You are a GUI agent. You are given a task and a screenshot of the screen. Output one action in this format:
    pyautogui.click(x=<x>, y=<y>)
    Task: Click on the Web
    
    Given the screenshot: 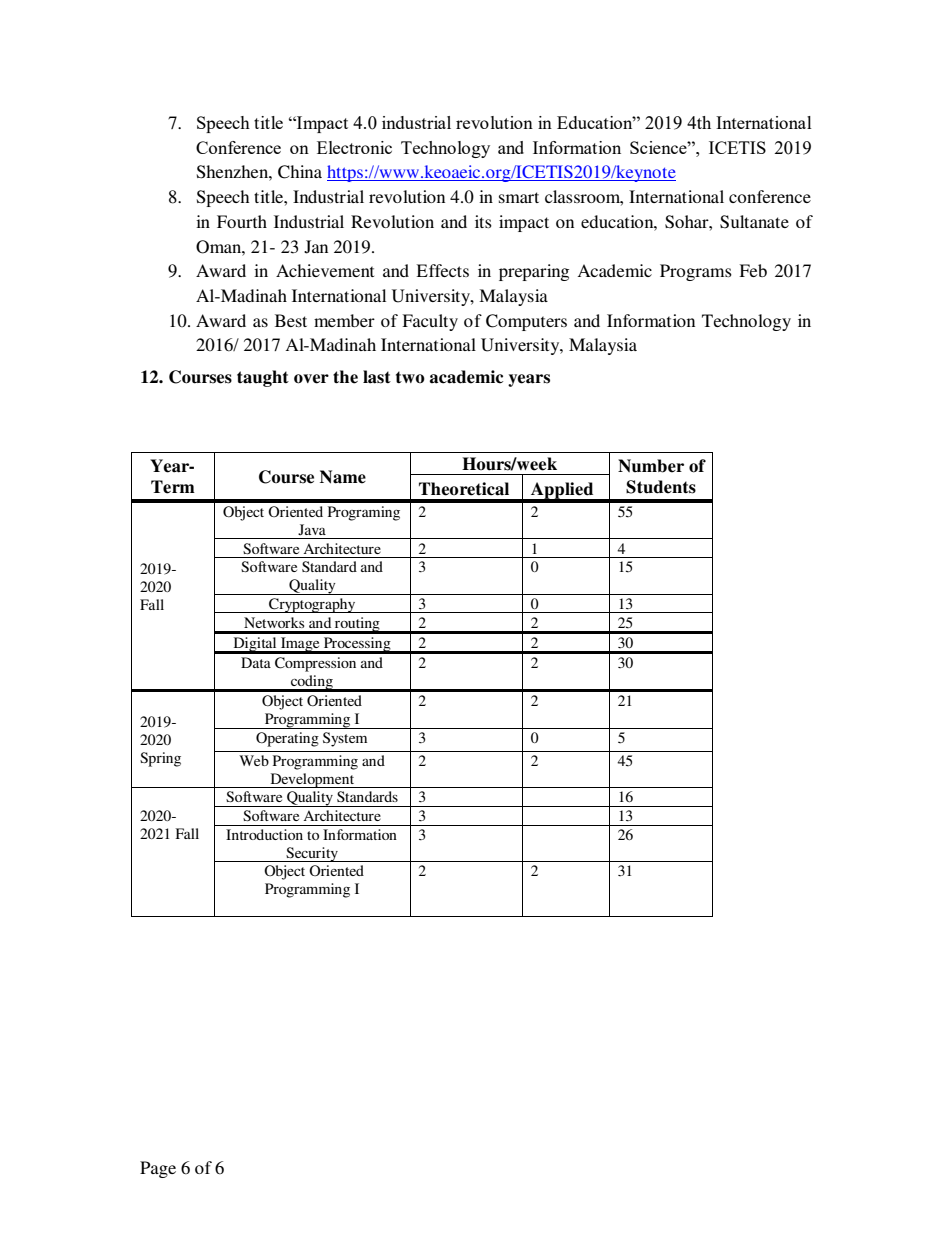 What is the action you would take?
    pyautogui.click(x=254, y=760)
